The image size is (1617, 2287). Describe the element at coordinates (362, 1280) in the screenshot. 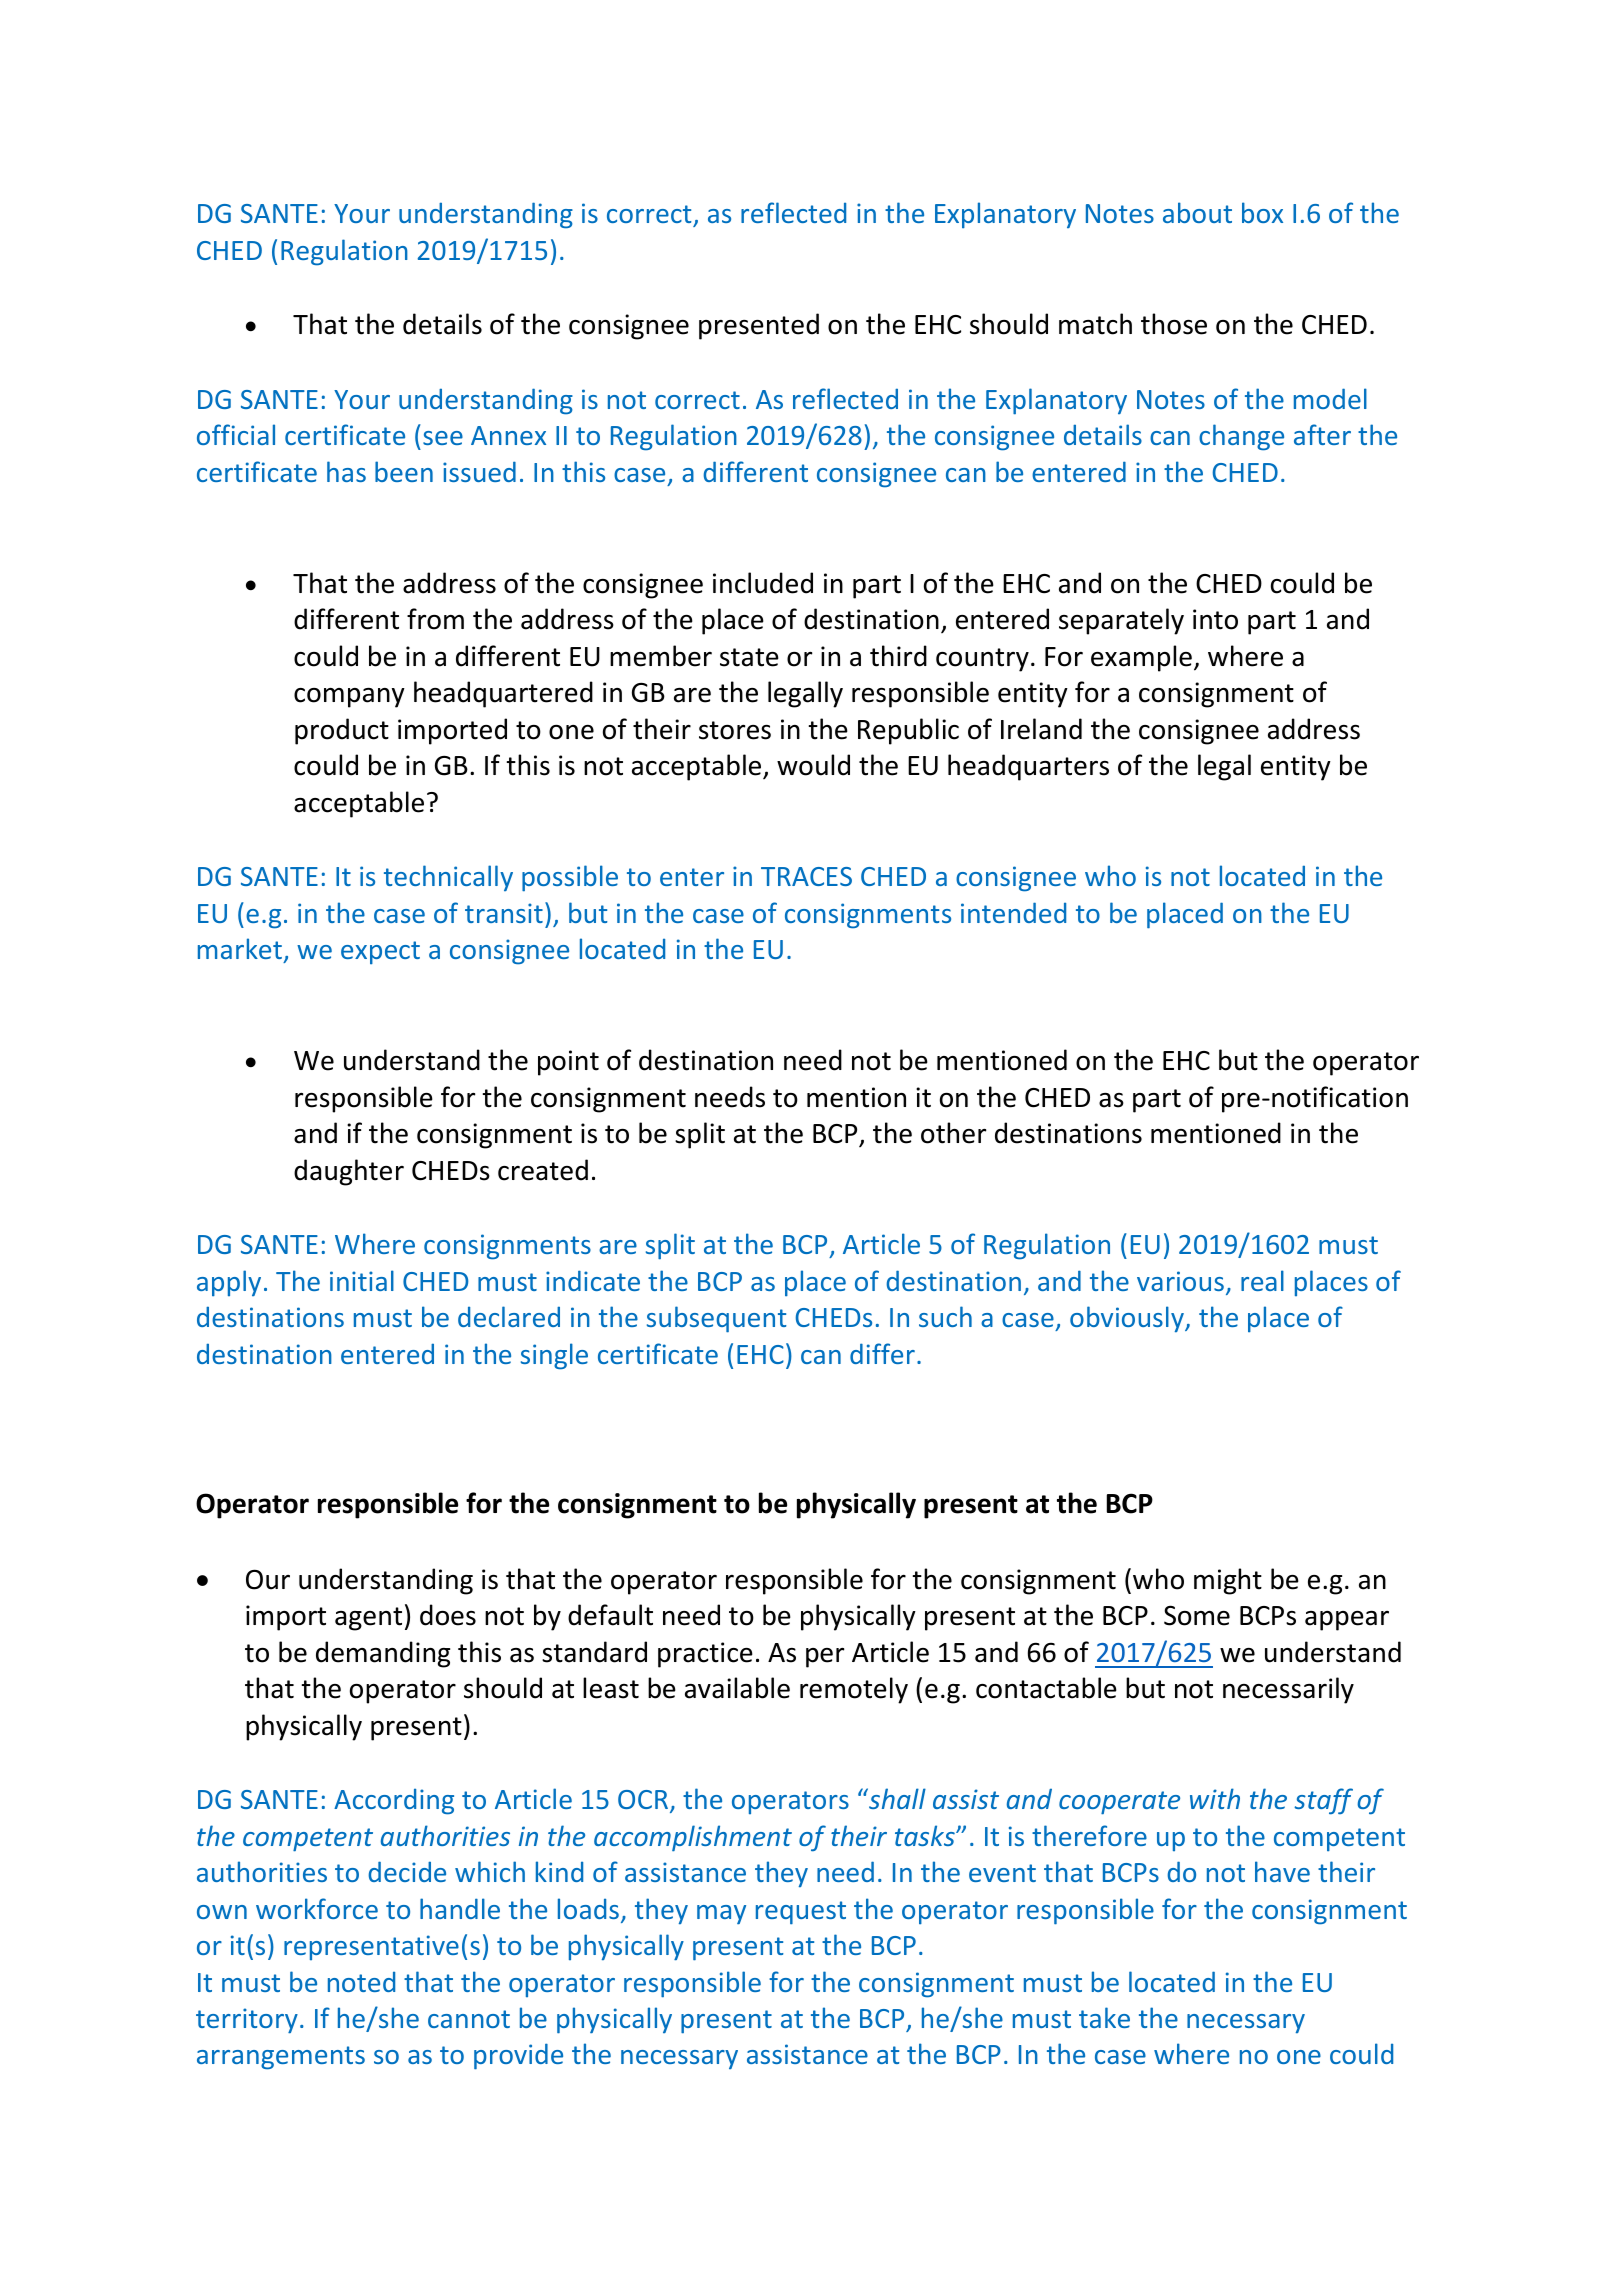

I see `initial` at that location.
